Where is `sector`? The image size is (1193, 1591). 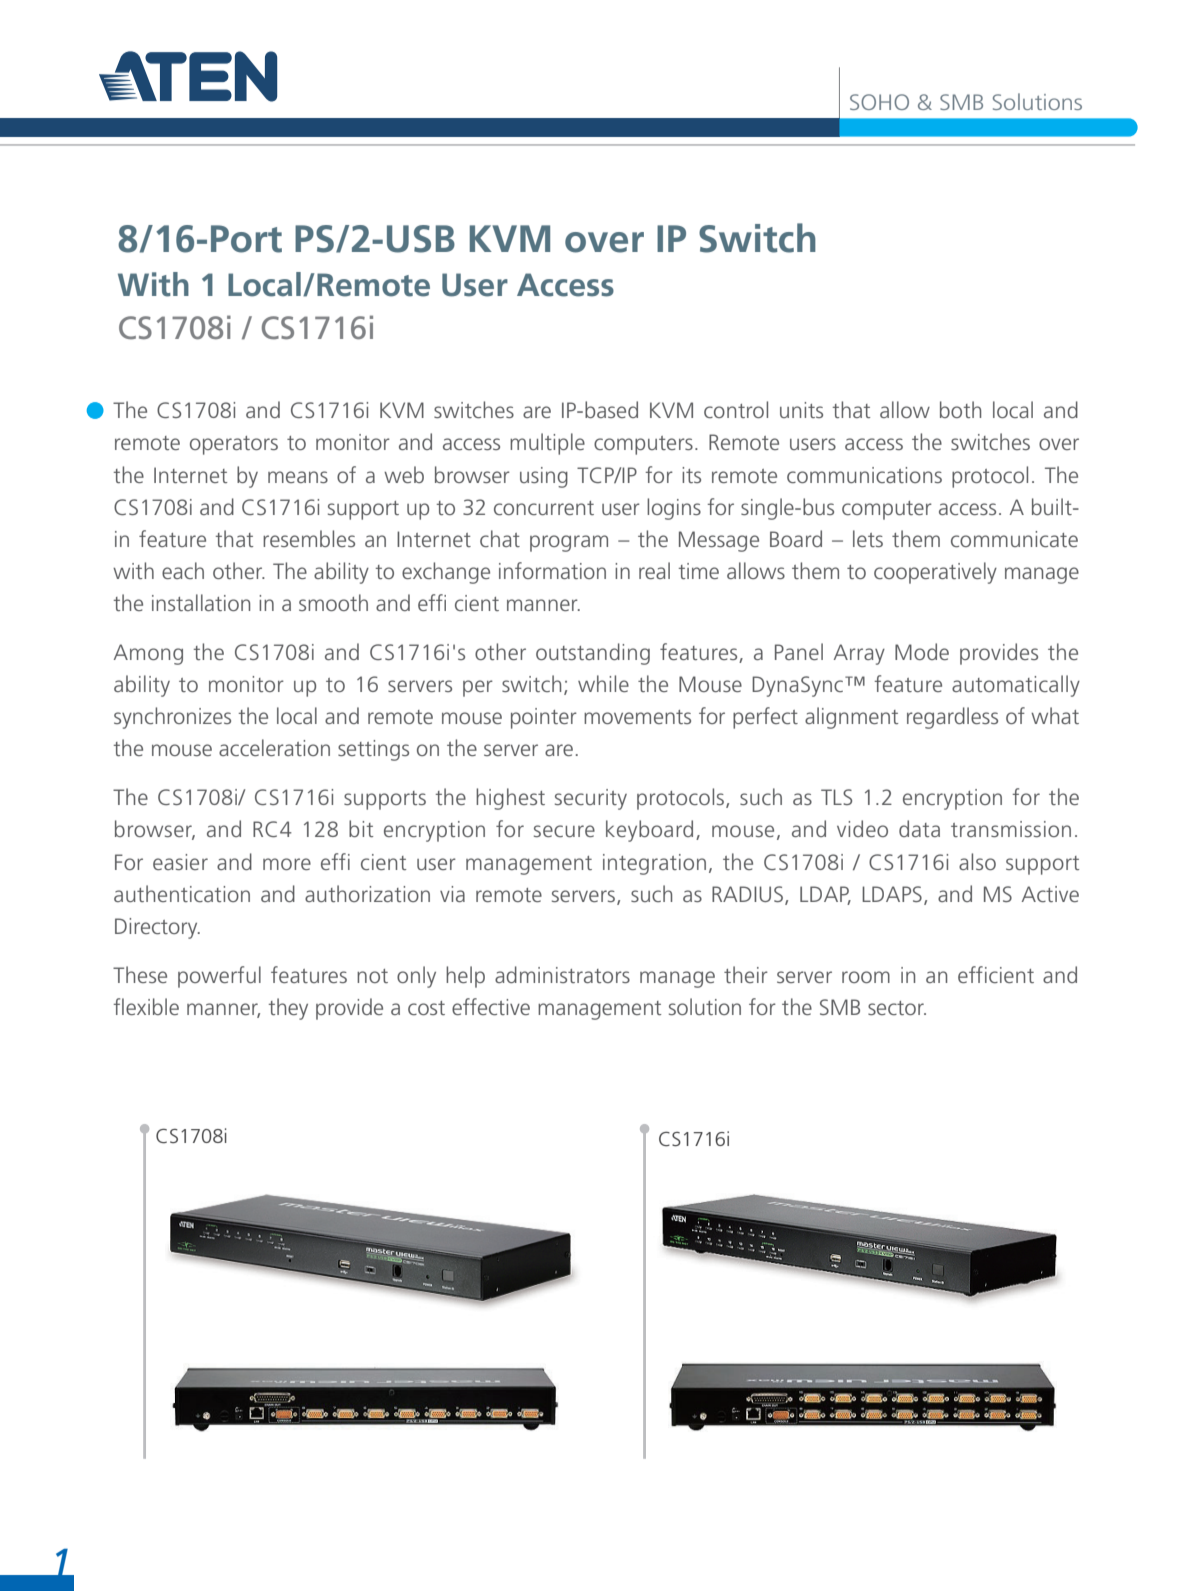
sector is located at coordinates (897, 1008).
